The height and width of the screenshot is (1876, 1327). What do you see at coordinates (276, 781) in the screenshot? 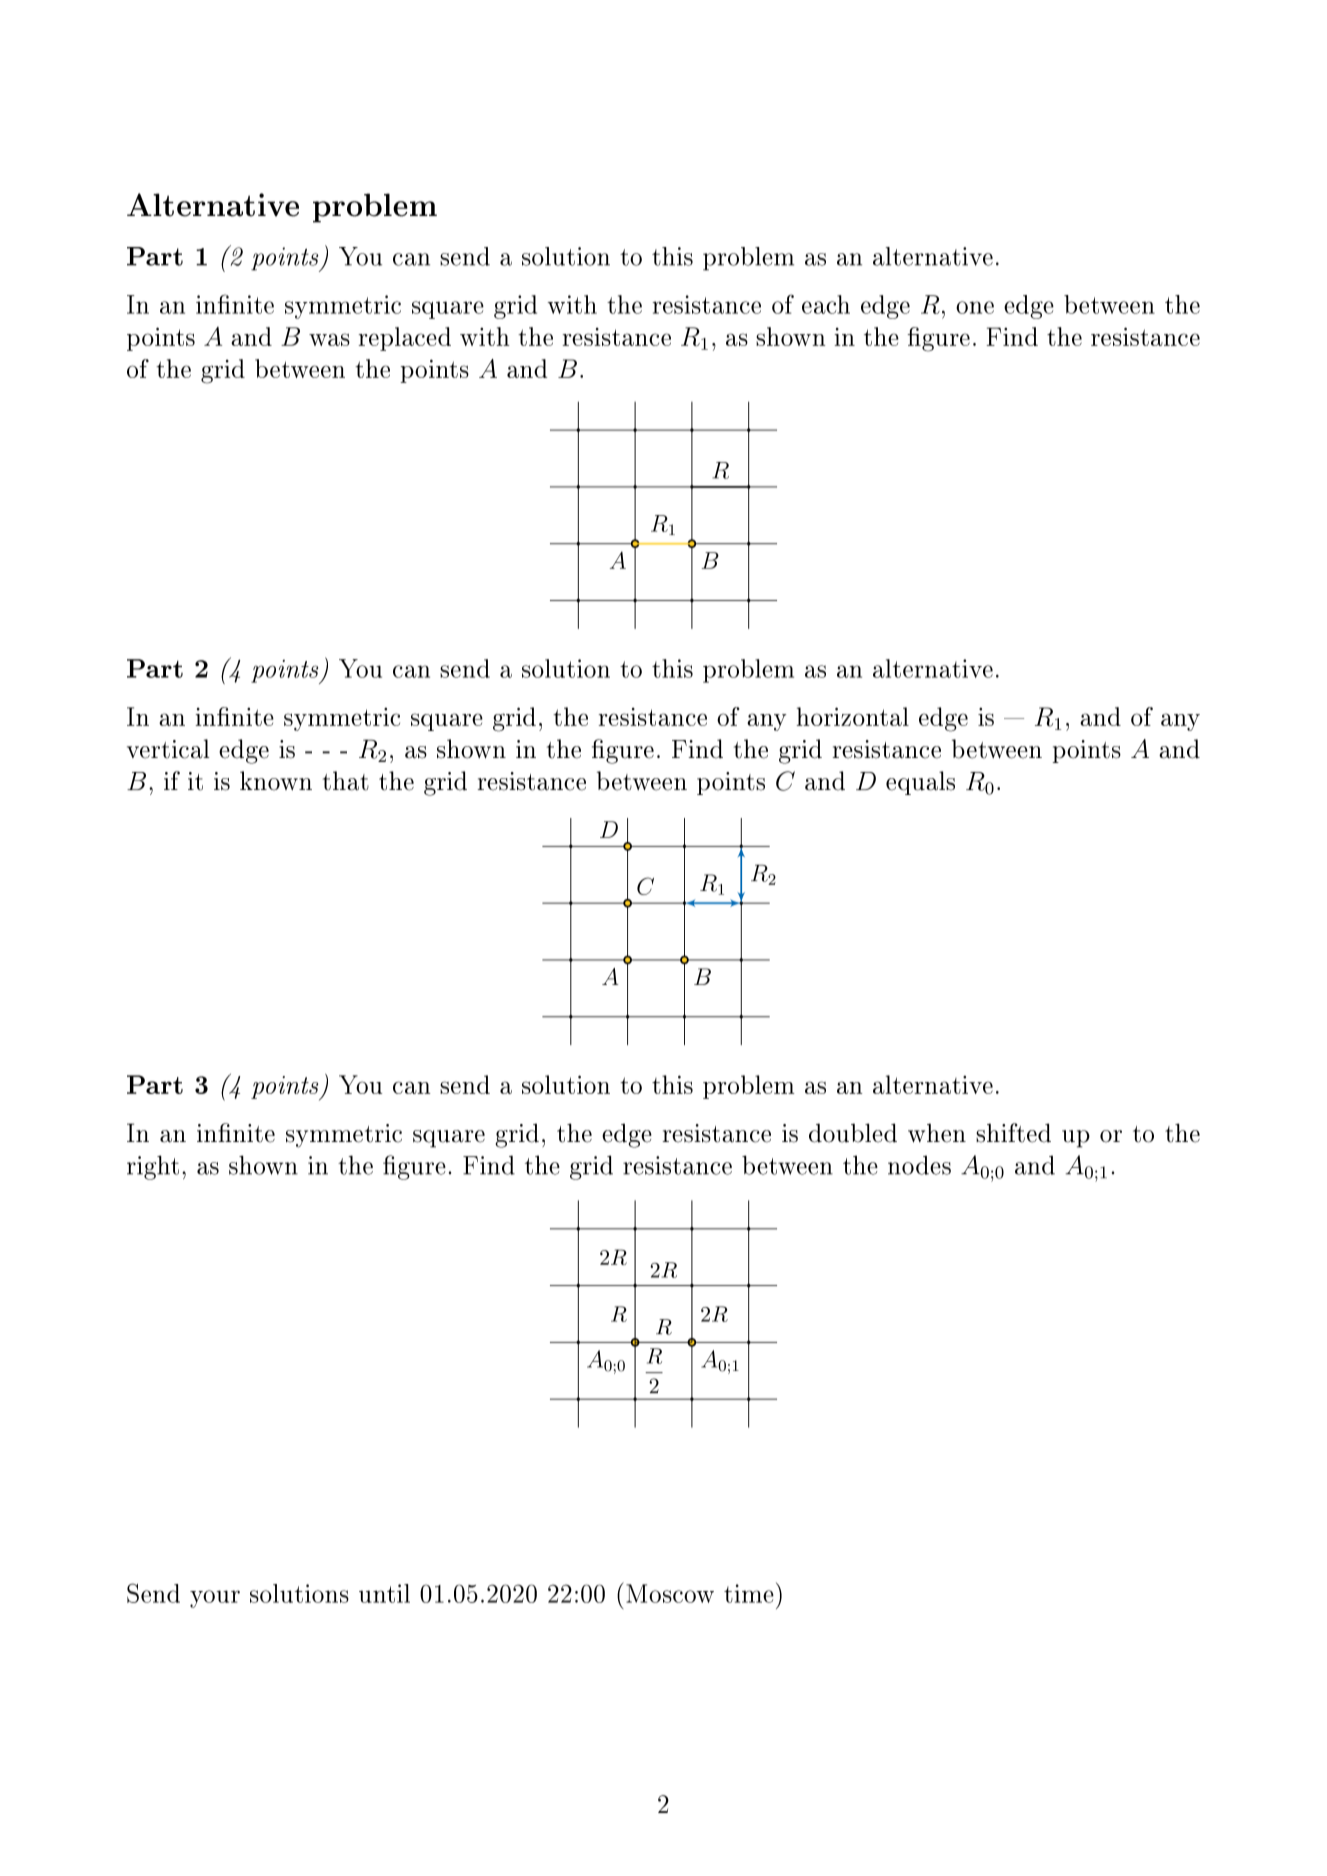
I see `known` at bounding box center [276, 781].
